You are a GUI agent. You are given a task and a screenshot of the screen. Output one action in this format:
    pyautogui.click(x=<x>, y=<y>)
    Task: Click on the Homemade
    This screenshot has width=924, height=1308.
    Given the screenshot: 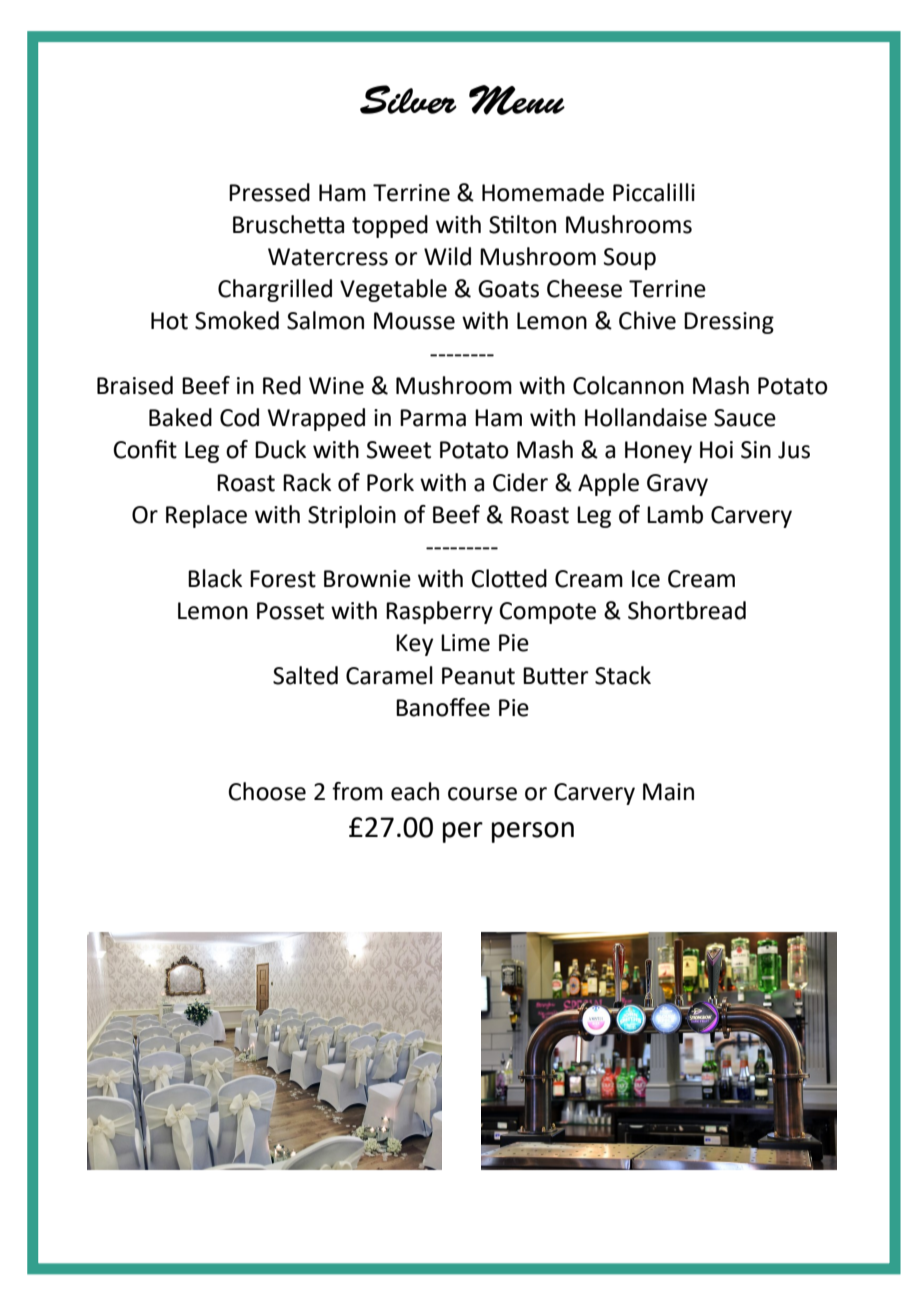 What is the action you would take?
    pyautogui.click(x=543, y=192)
